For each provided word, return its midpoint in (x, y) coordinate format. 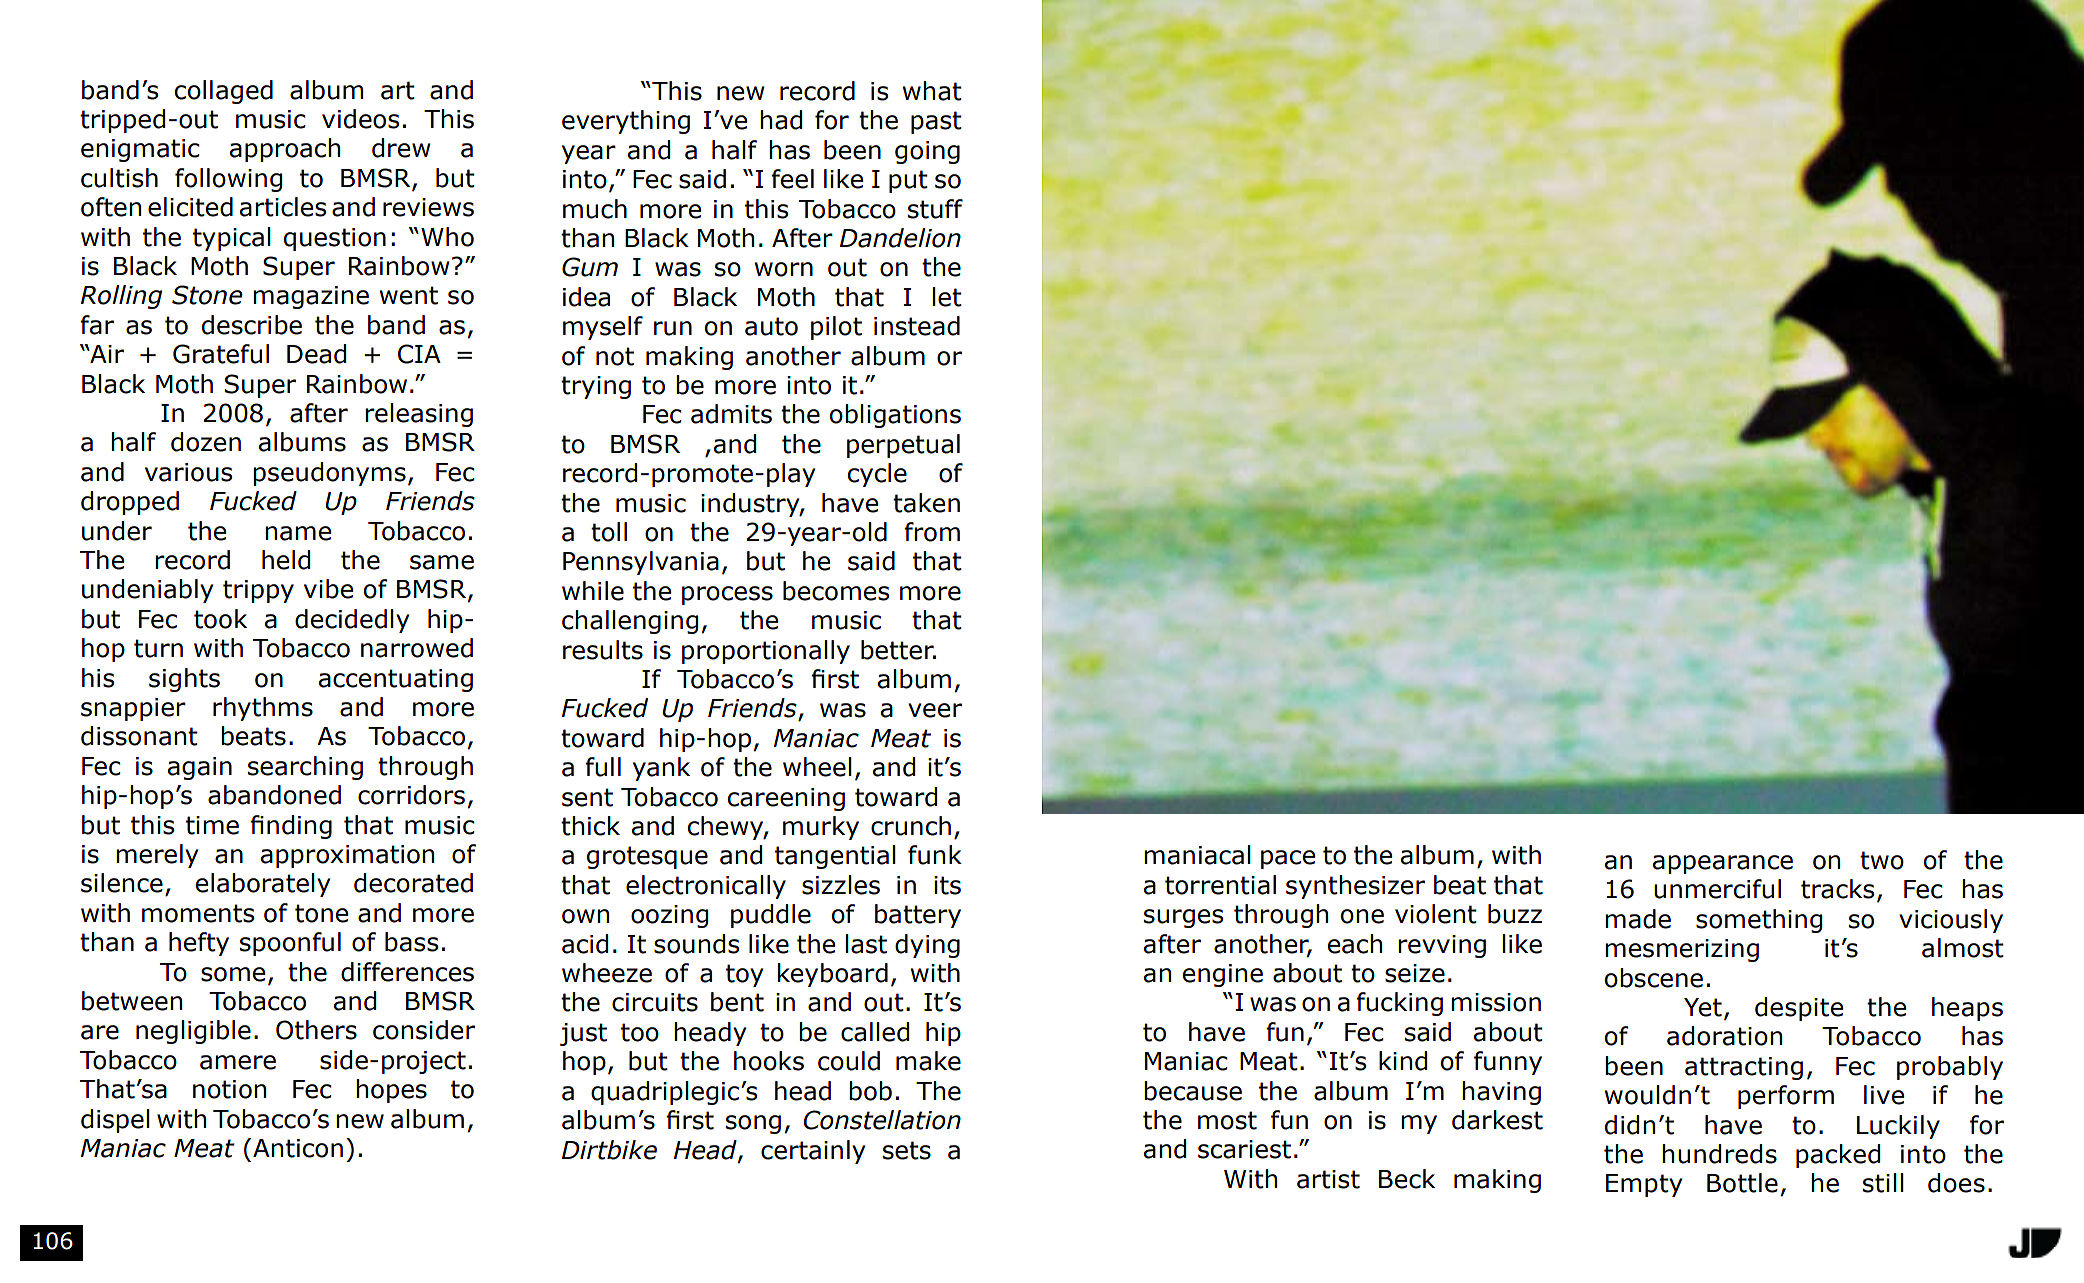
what (932, 91)
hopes (391, 1091)
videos (360, 119)
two (1882, 860)
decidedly (352, 621)
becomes (836, 591)
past (936, 122)
